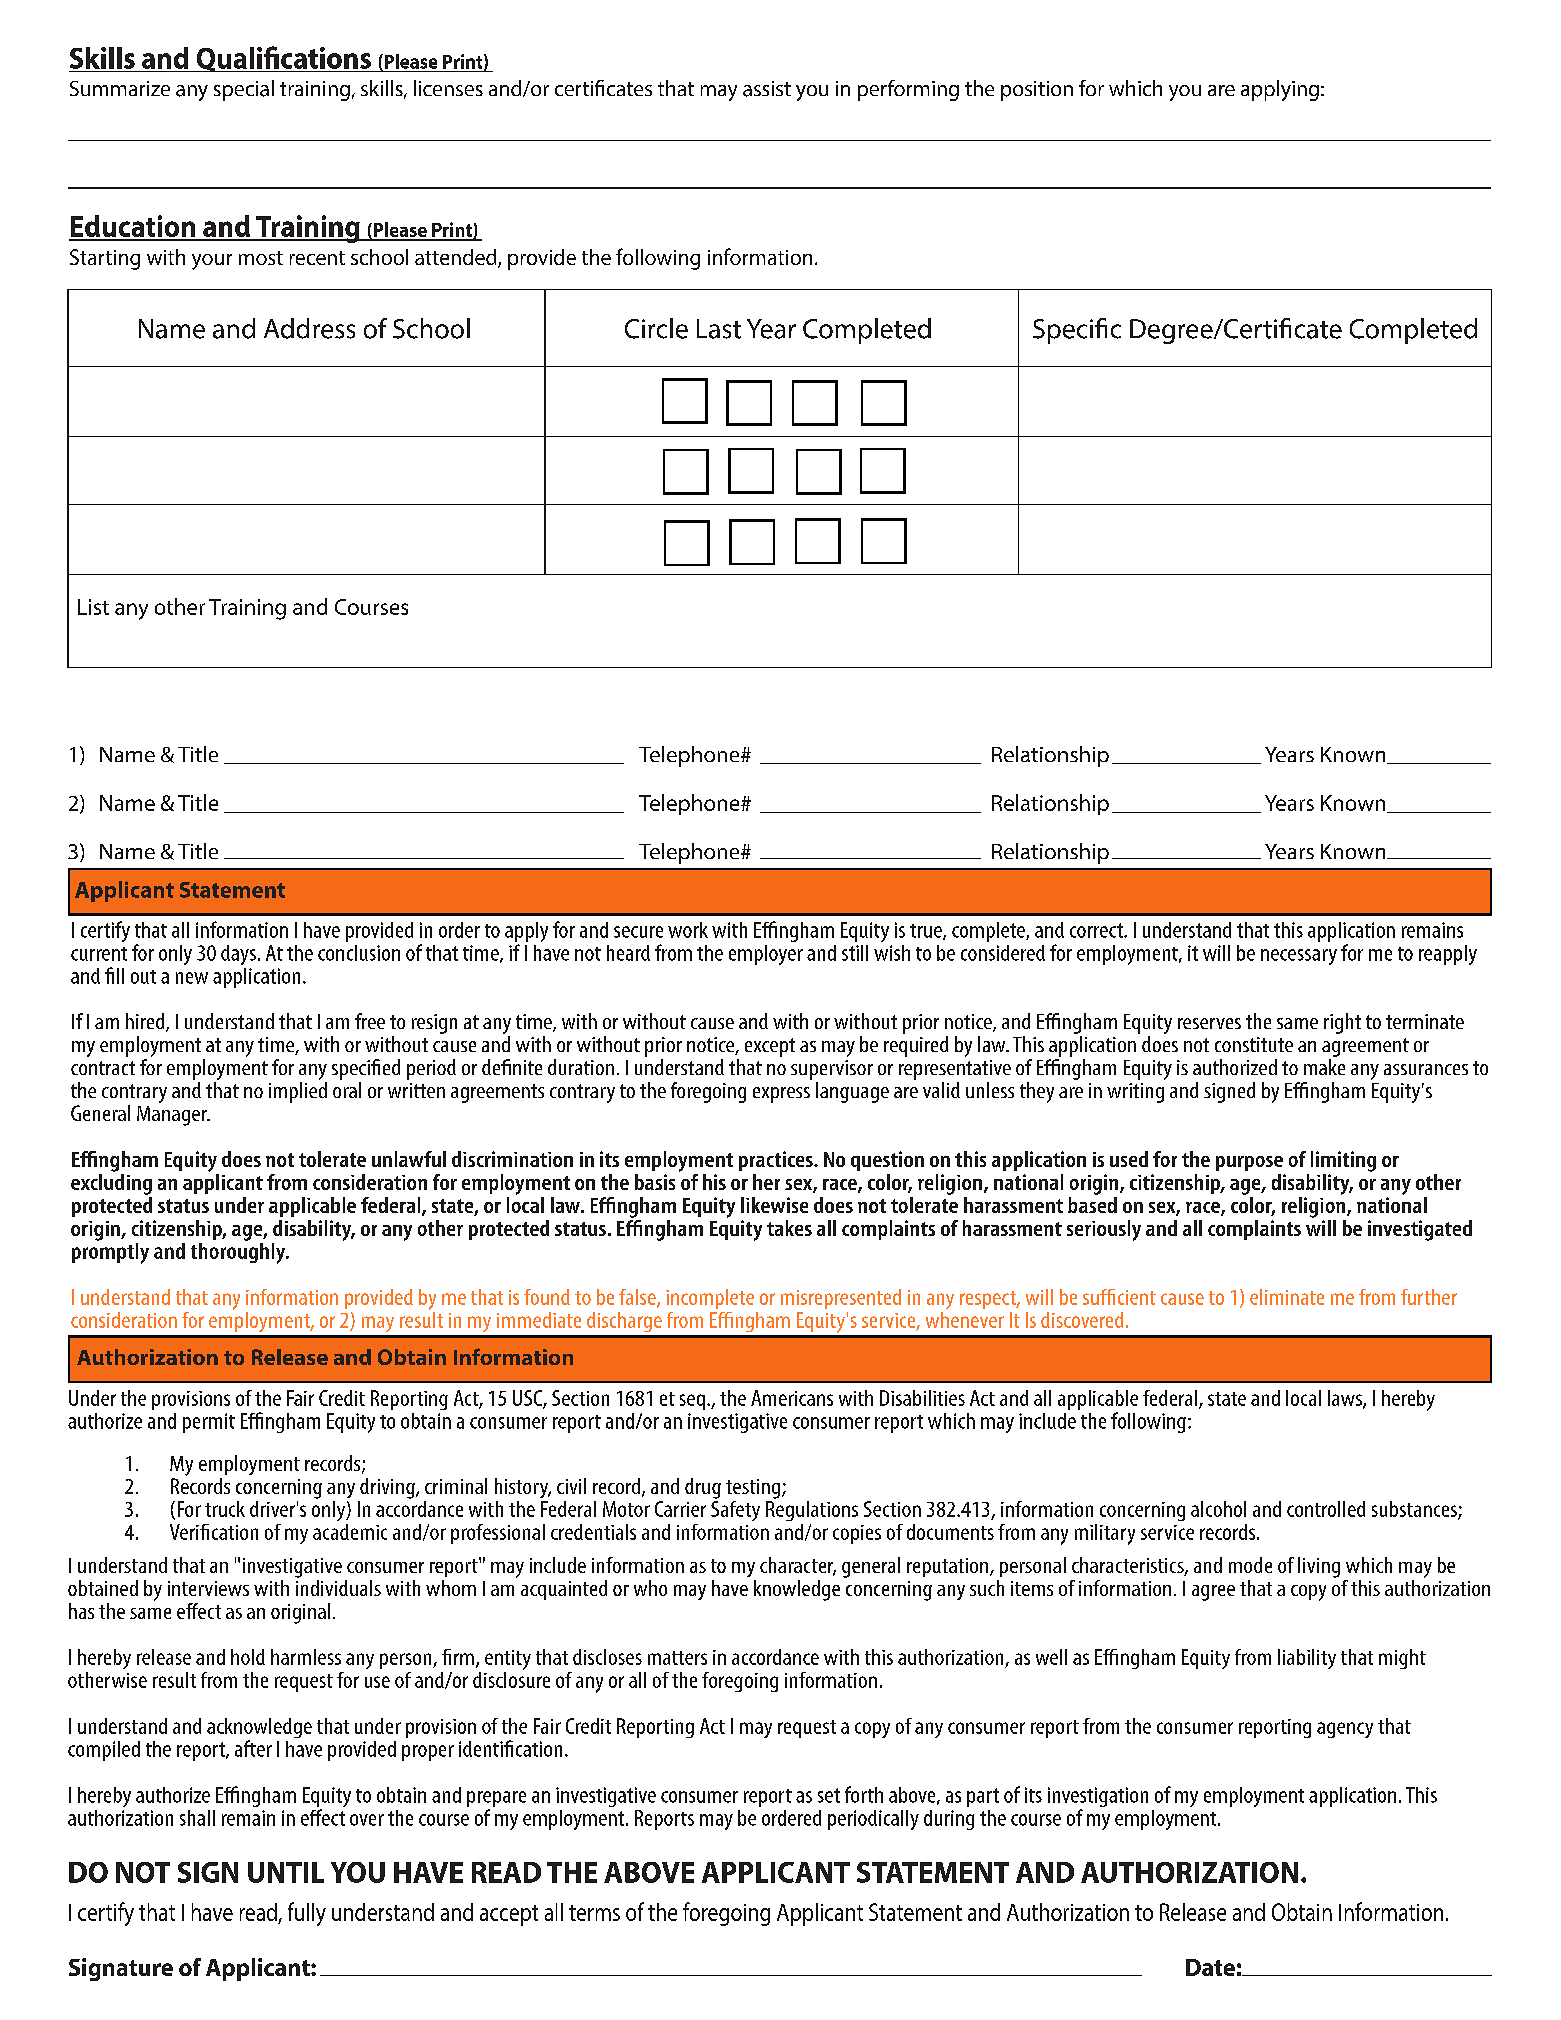  What do you see at coordinates (307, 1914) in the screenshot?
I see `fully` at bounding box center [307, 1914].
